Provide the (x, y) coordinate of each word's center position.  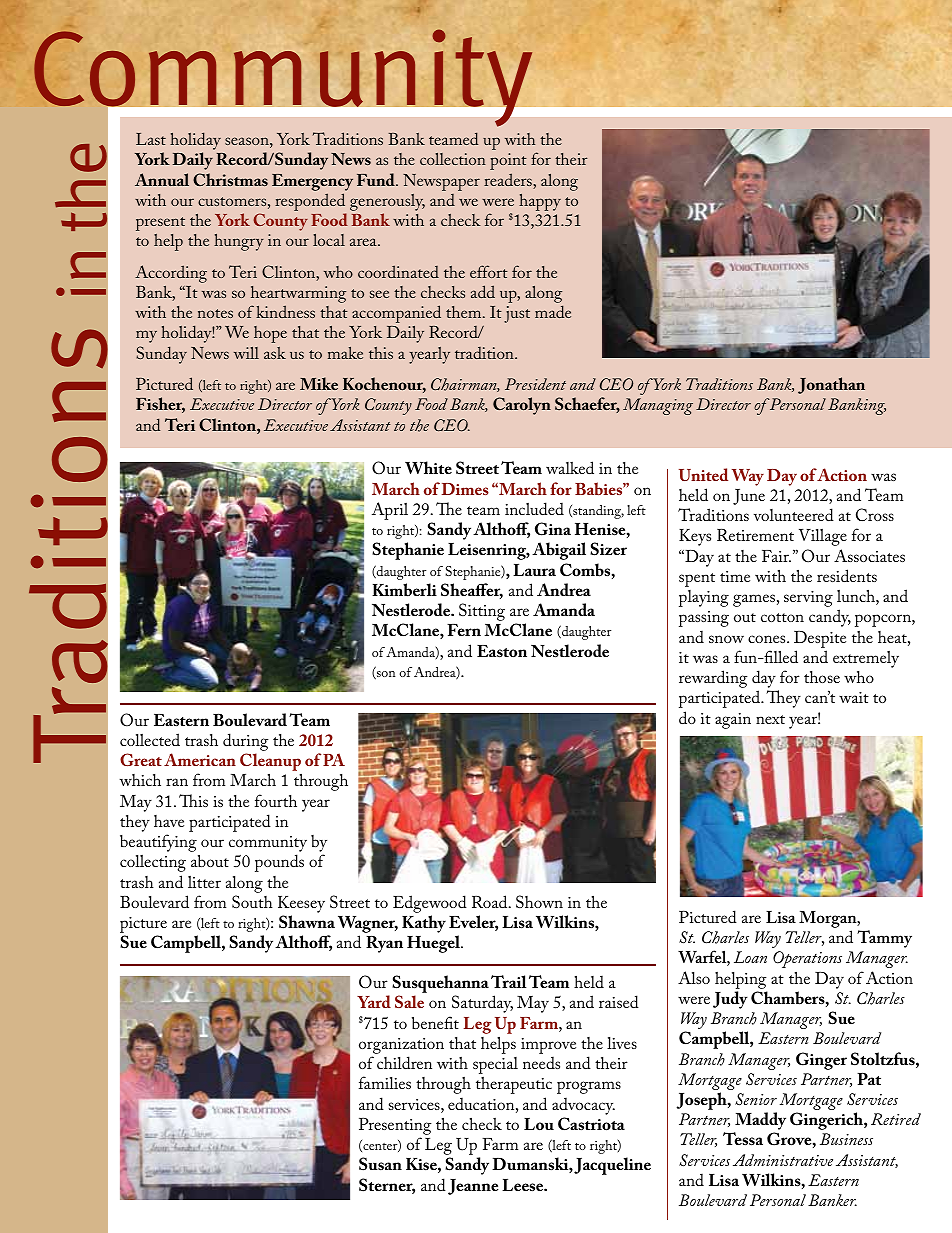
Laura (534, 570)
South (252, 901)
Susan (380, 1164)
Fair (776, 556)
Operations (807, 959)
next (770, 719)
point (508, 161)
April (390, 511)
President (535, 384)
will (246, 353)
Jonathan (831, 385)
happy (540, 202)
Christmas (230, 179)
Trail (508, 981)
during (246, 743)
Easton (502, 651)
